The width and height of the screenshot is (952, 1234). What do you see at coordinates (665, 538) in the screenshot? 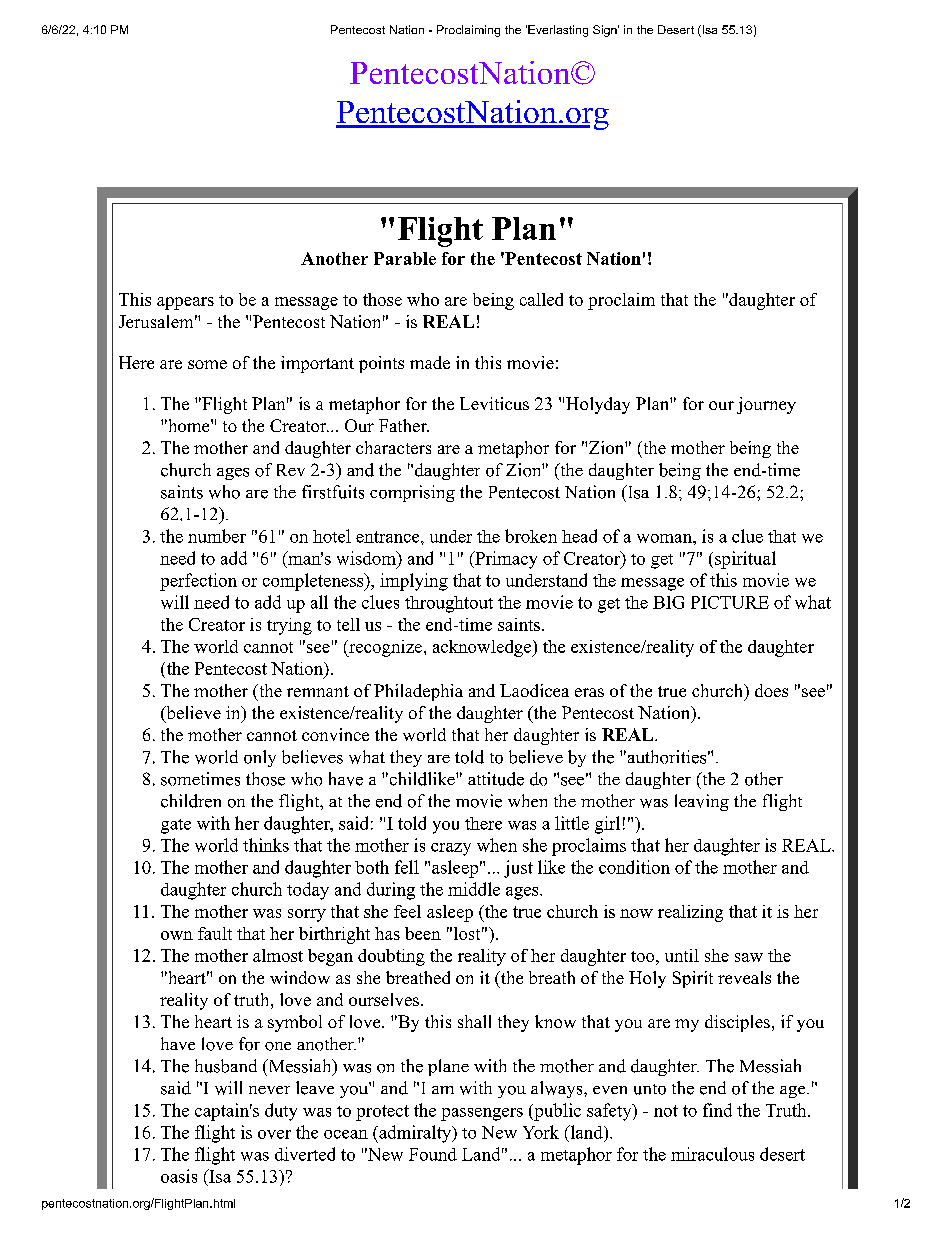
I see `woman` at bounding box center [665, 538].
